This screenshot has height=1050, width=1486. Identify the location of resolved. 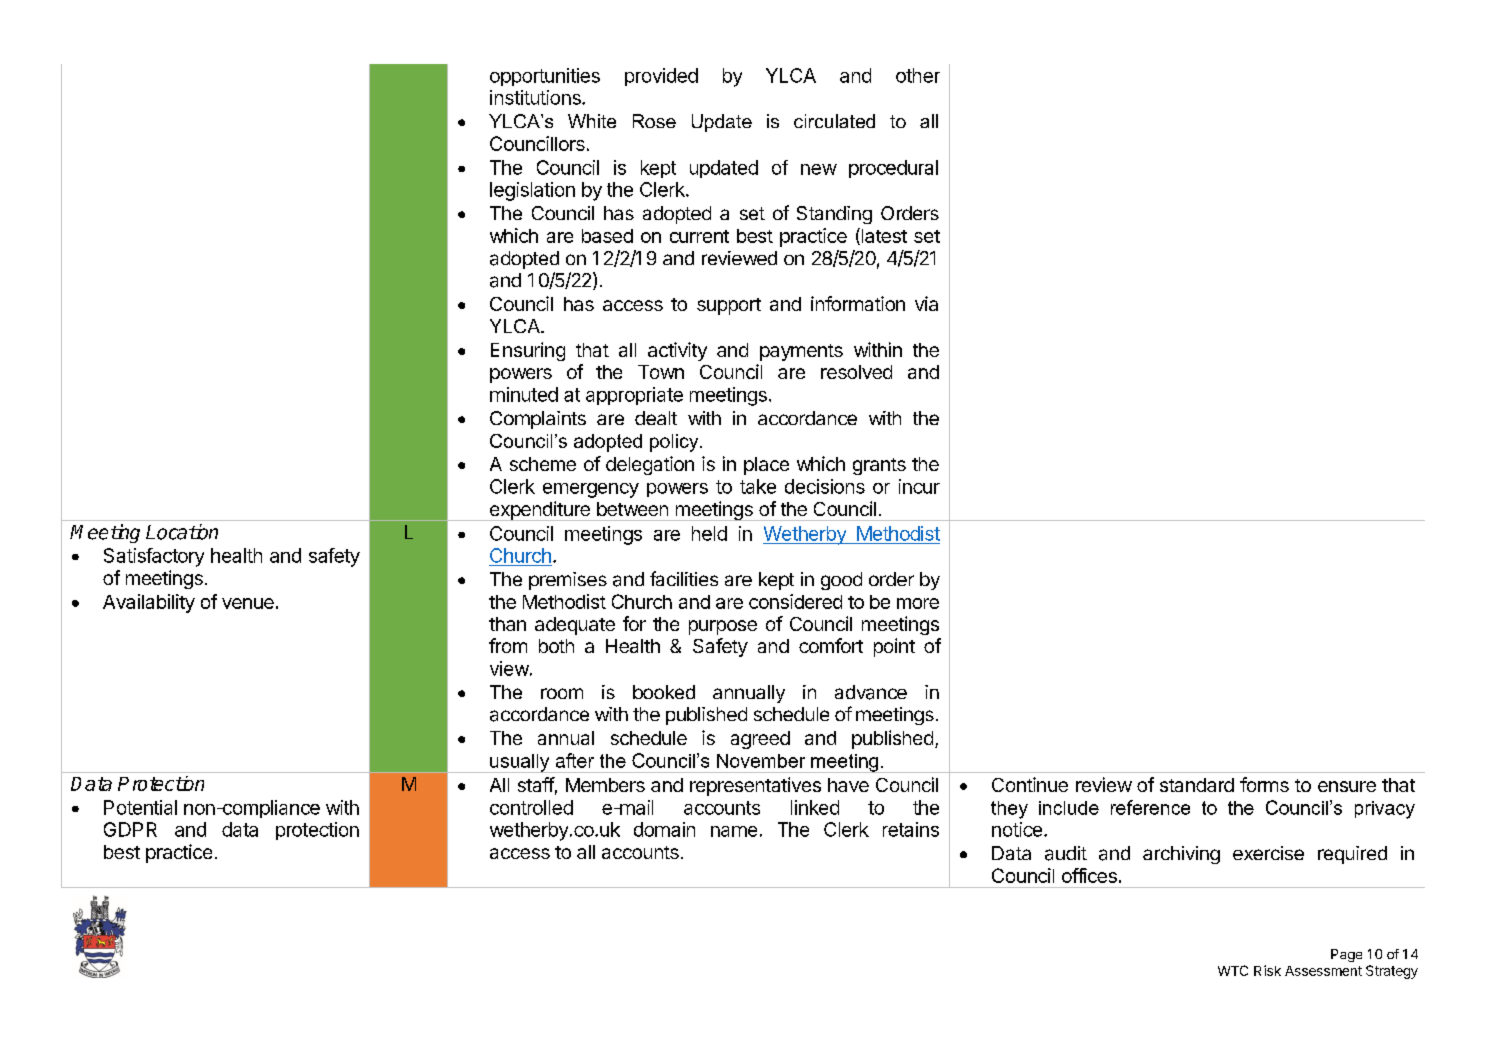
(856, 372).
